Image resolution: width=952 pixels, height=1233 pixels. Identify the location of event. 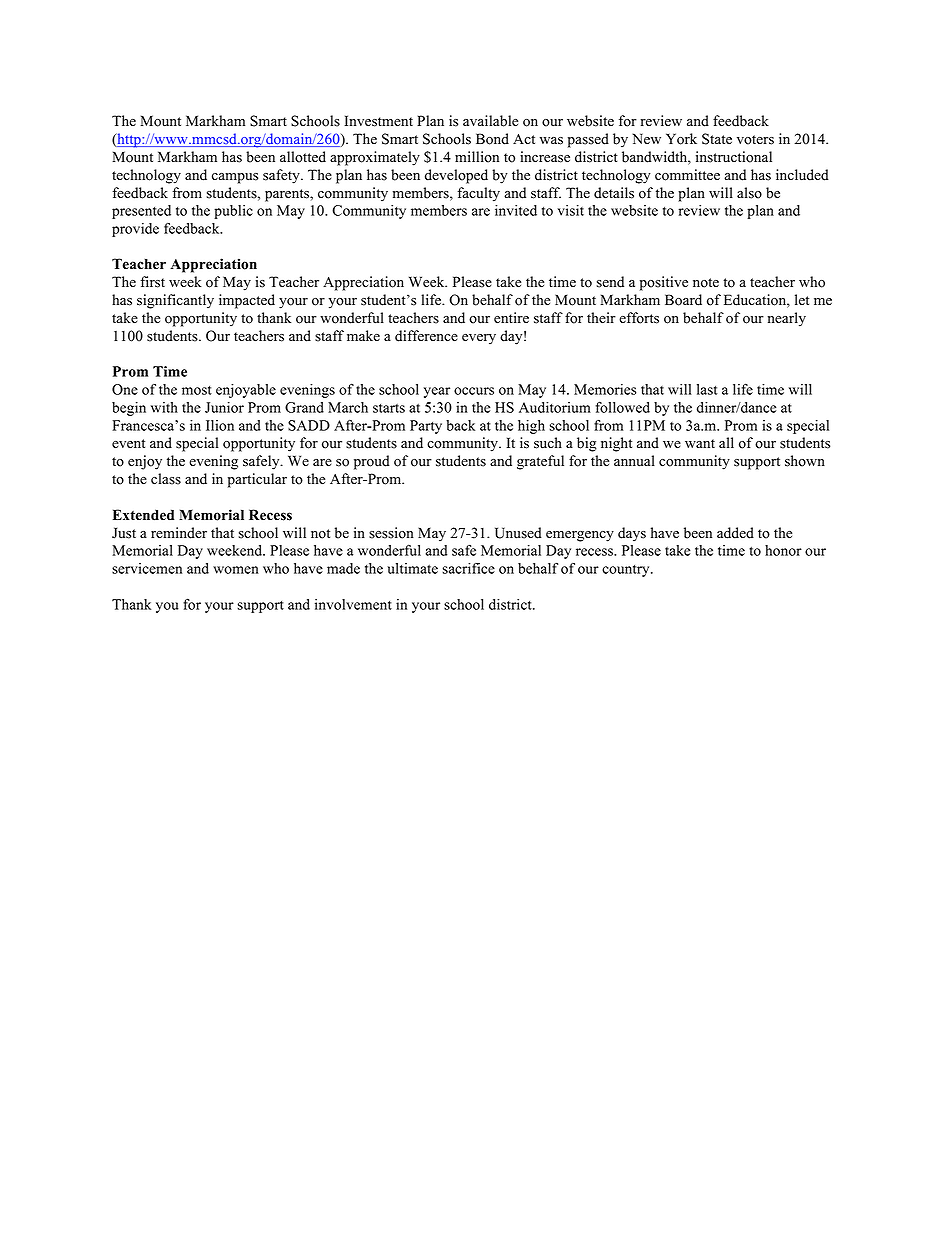
(128, 444).
